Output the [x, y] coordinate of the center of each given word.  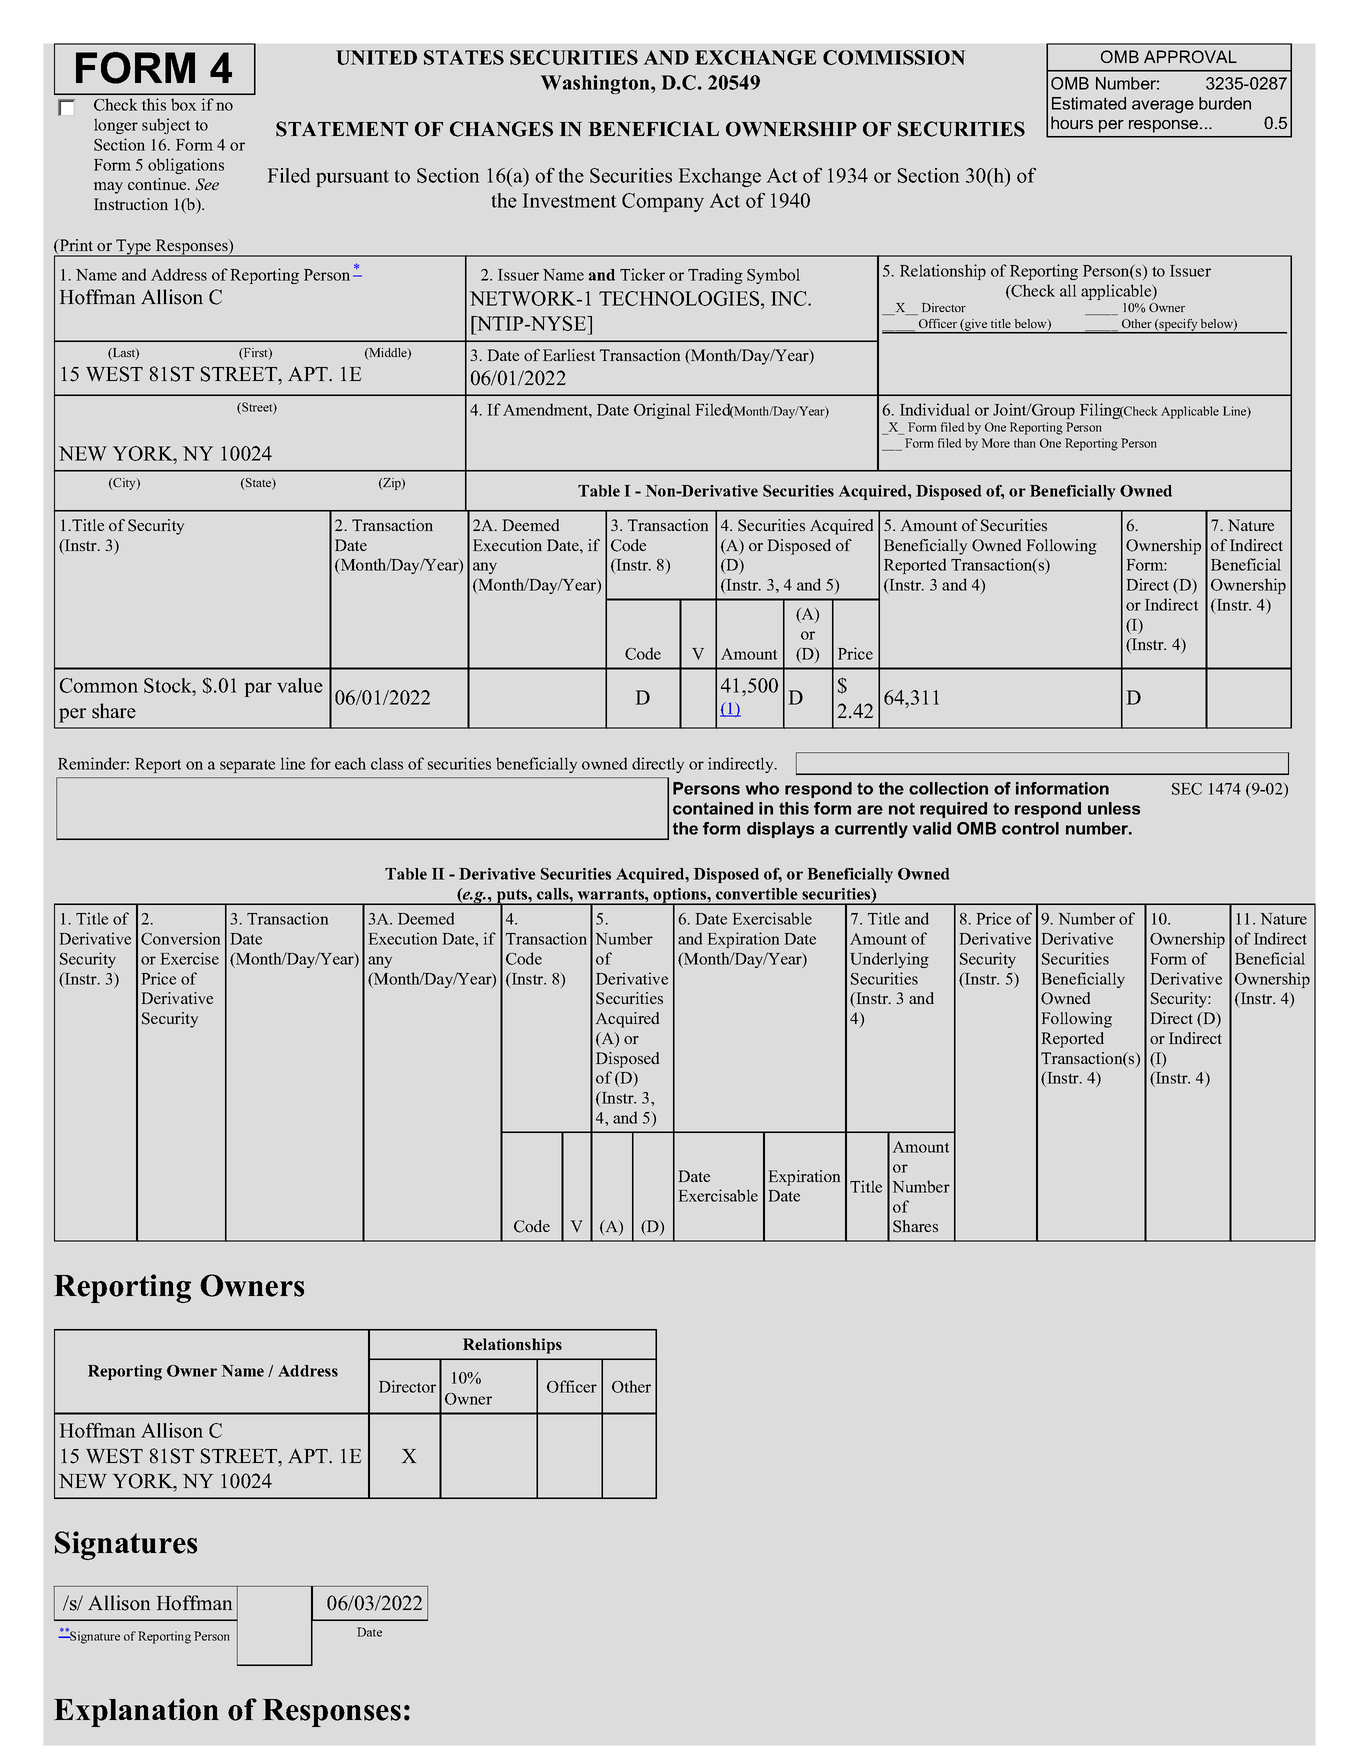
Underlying [889, 960]
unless [1114, 808]
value [300, 685]
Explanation [136, 1712]
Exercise [189, 958]
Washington [596, 84]
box [183, 104]
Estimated [1089, 103]
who [762, 788]
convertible [757, 894]
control [1030, 828]
